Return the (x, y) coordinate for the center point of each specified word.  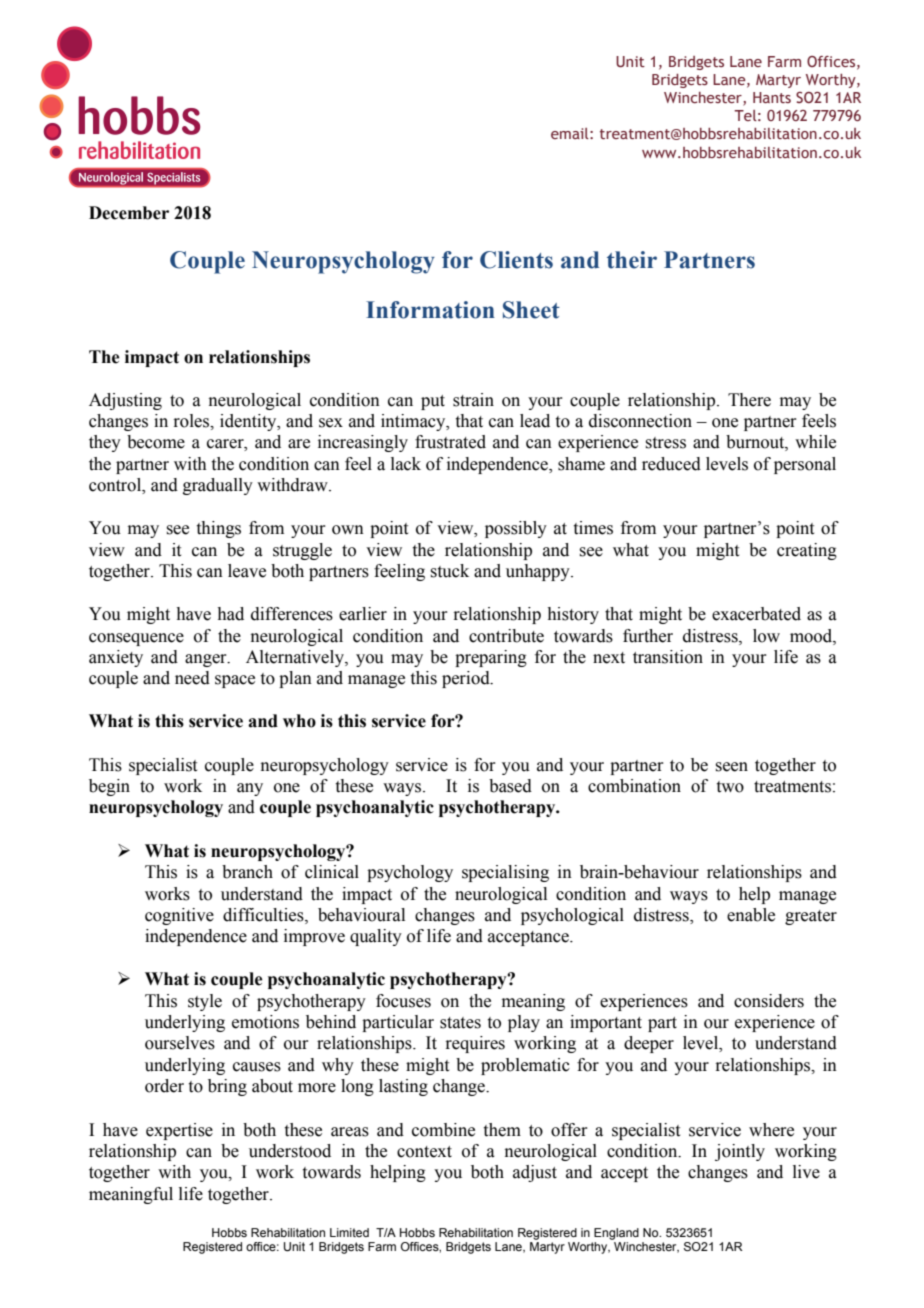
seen (731, 767)
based (510, 786)
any (250, 789)
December (129, 213)
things (219, 529)
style (205, 1002)
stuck (449, 571)
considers (769, 1001)
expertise (179, 1131)
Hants (772, 97)
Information (430, 310)
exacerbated (756, 614)
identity (249, 422)
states (460, 1023)
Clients (516, 260)
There (749, 400)
